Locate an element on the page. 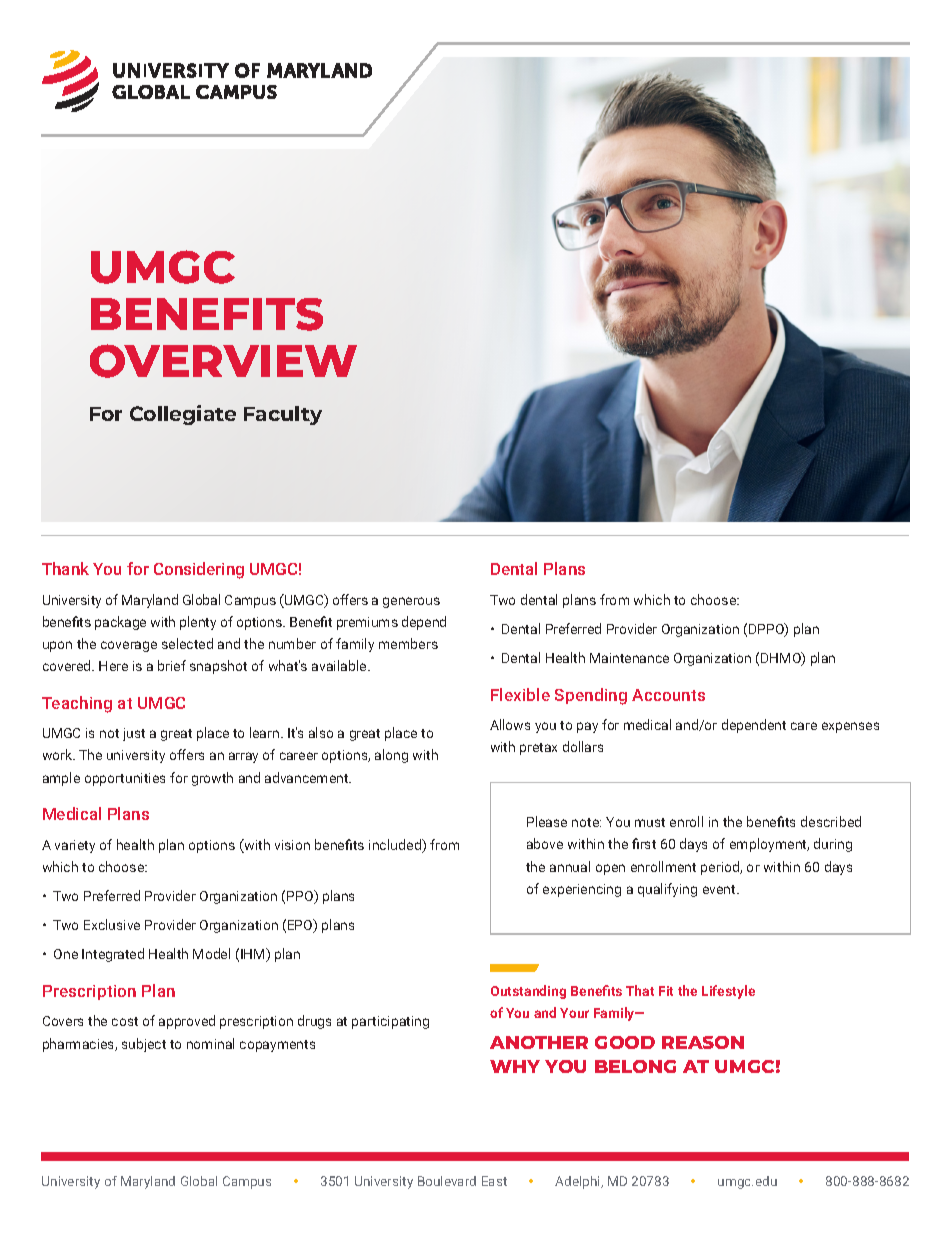 This document has height=1233, width=952. Boulevard is located at coordinates (447, 1181).
